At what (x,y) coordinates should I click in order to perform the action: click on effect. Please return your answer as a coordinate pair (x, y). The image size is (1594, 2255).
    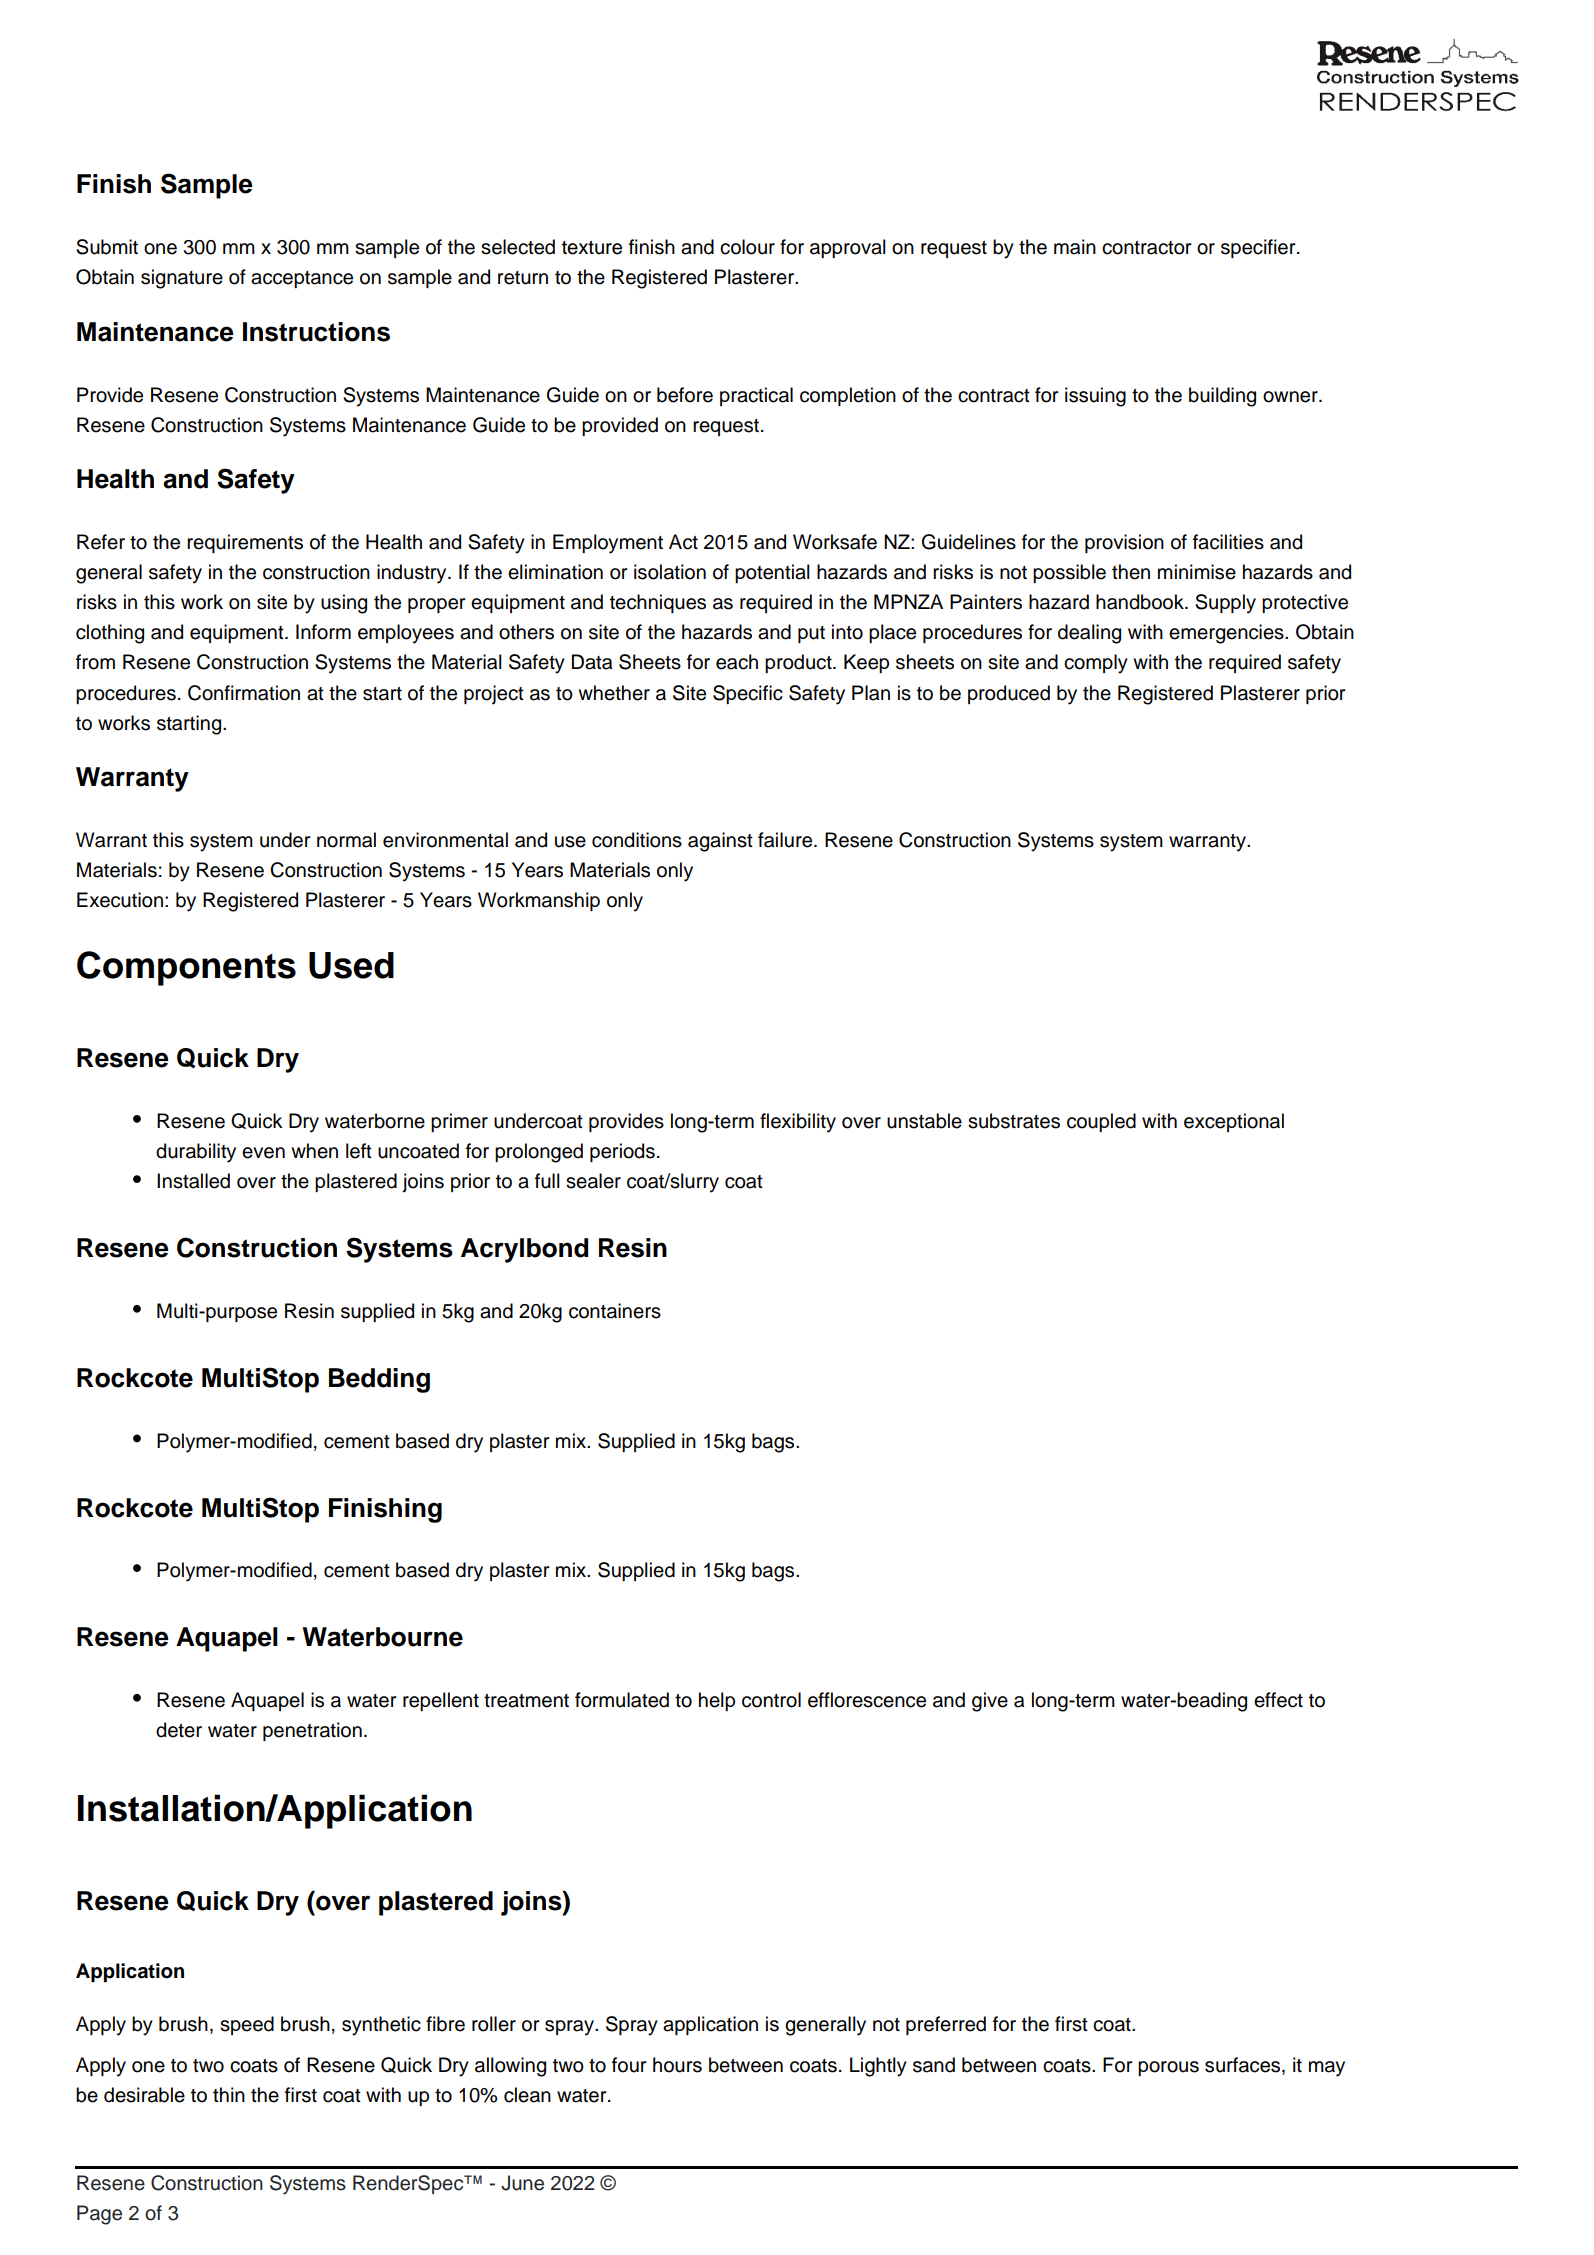
    Looking at the image, I should click on (1278, 1700).
